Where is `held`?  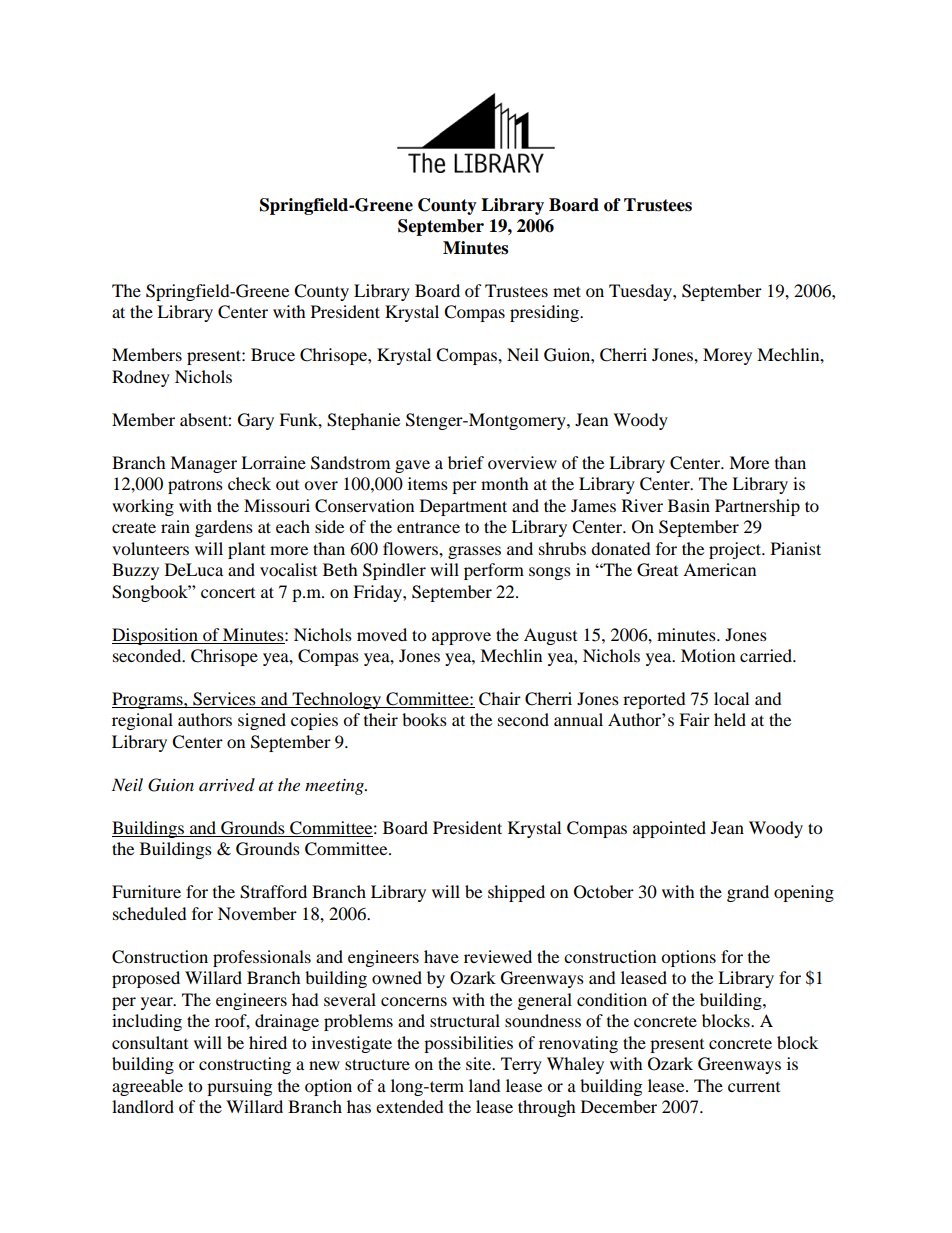 held is located at coordinates (730, 719).
